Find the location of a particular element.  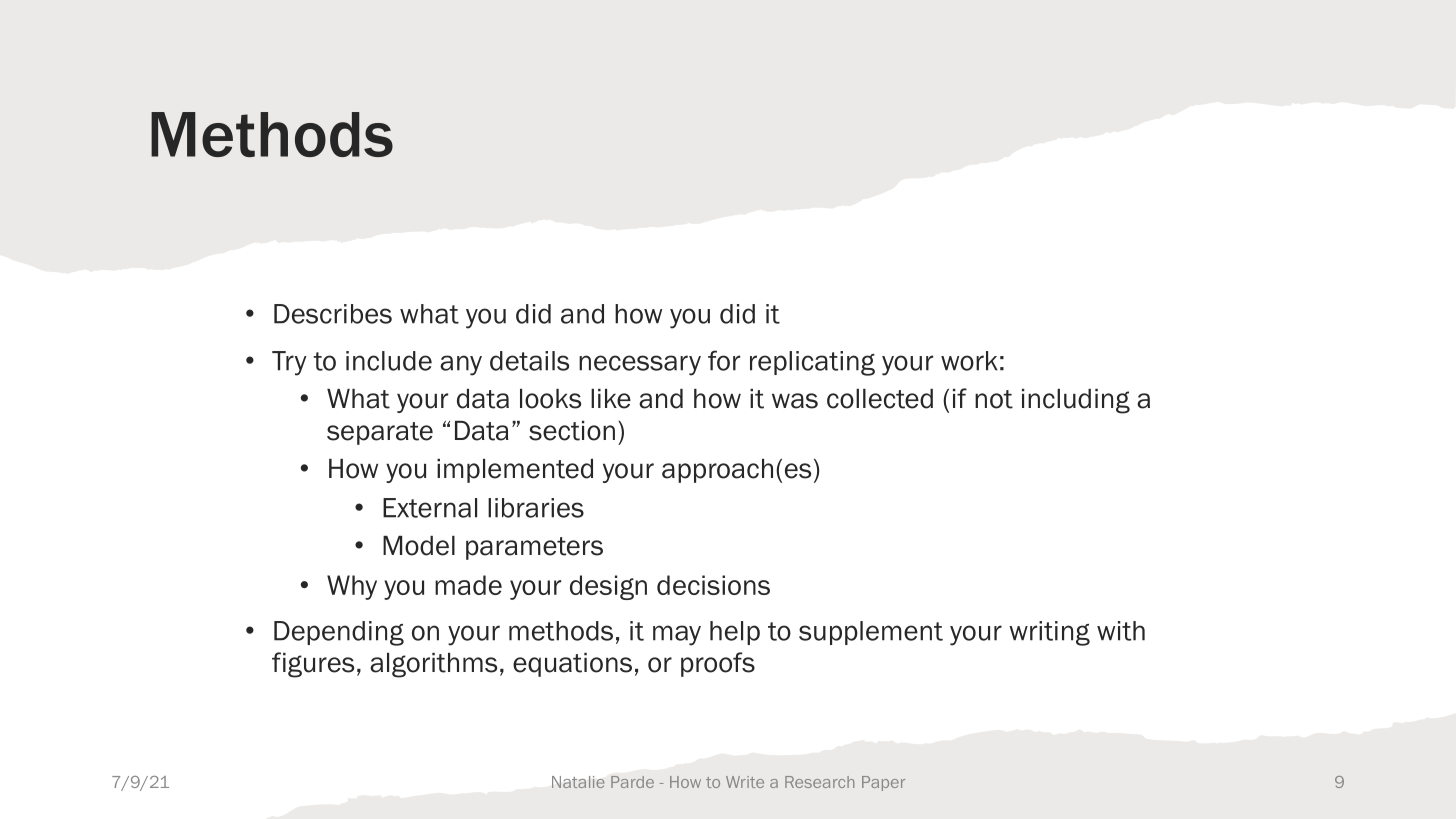

Write is located at coordinates (745, 782).
